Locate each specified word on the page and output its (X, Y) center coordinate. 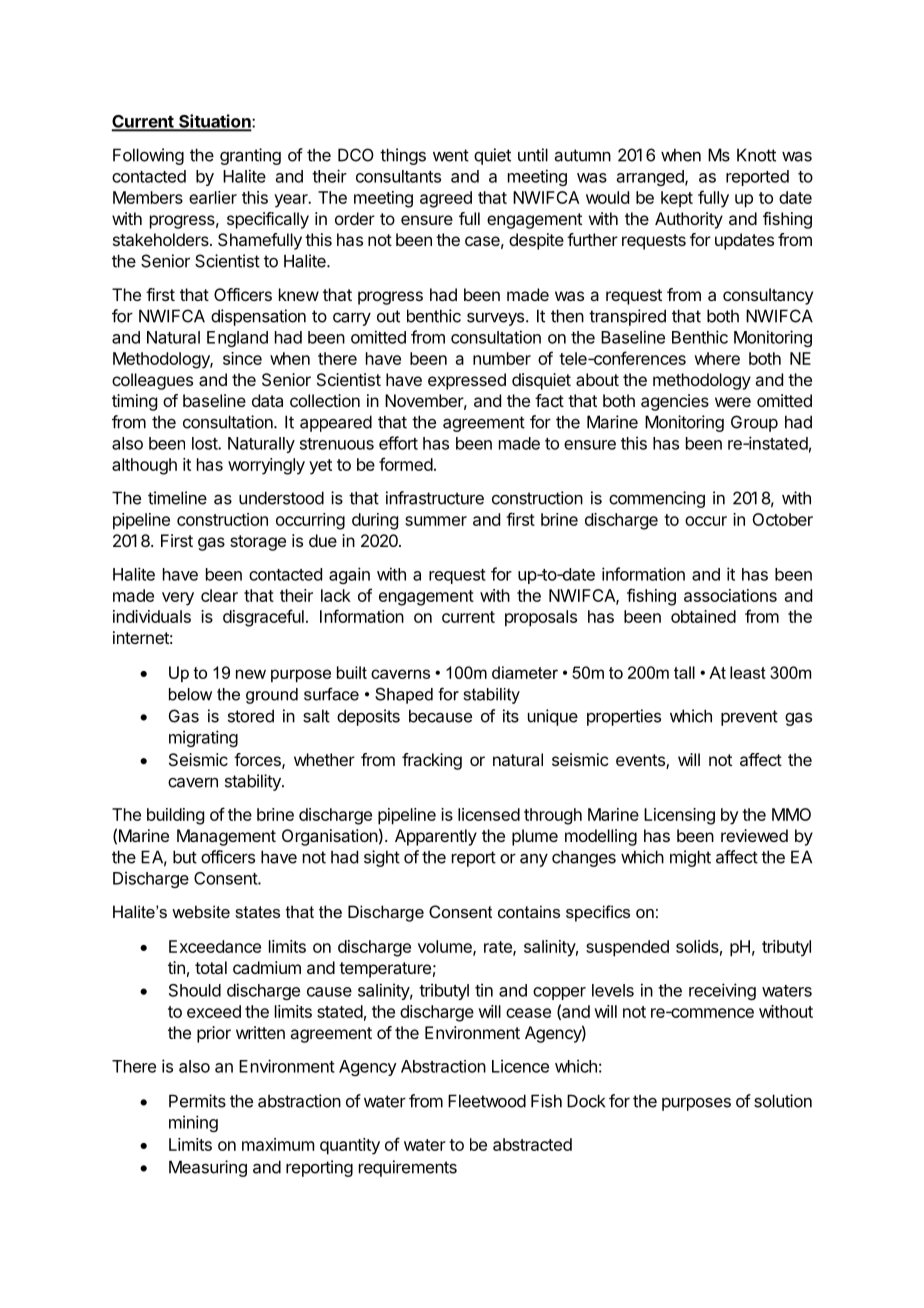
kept (677, 199)
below (190, 694)
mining (193, 1123)
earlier (213, 197)
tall (684, 672)
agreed (446, 199)
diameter (525, 672)
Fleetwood (487, 1101)
